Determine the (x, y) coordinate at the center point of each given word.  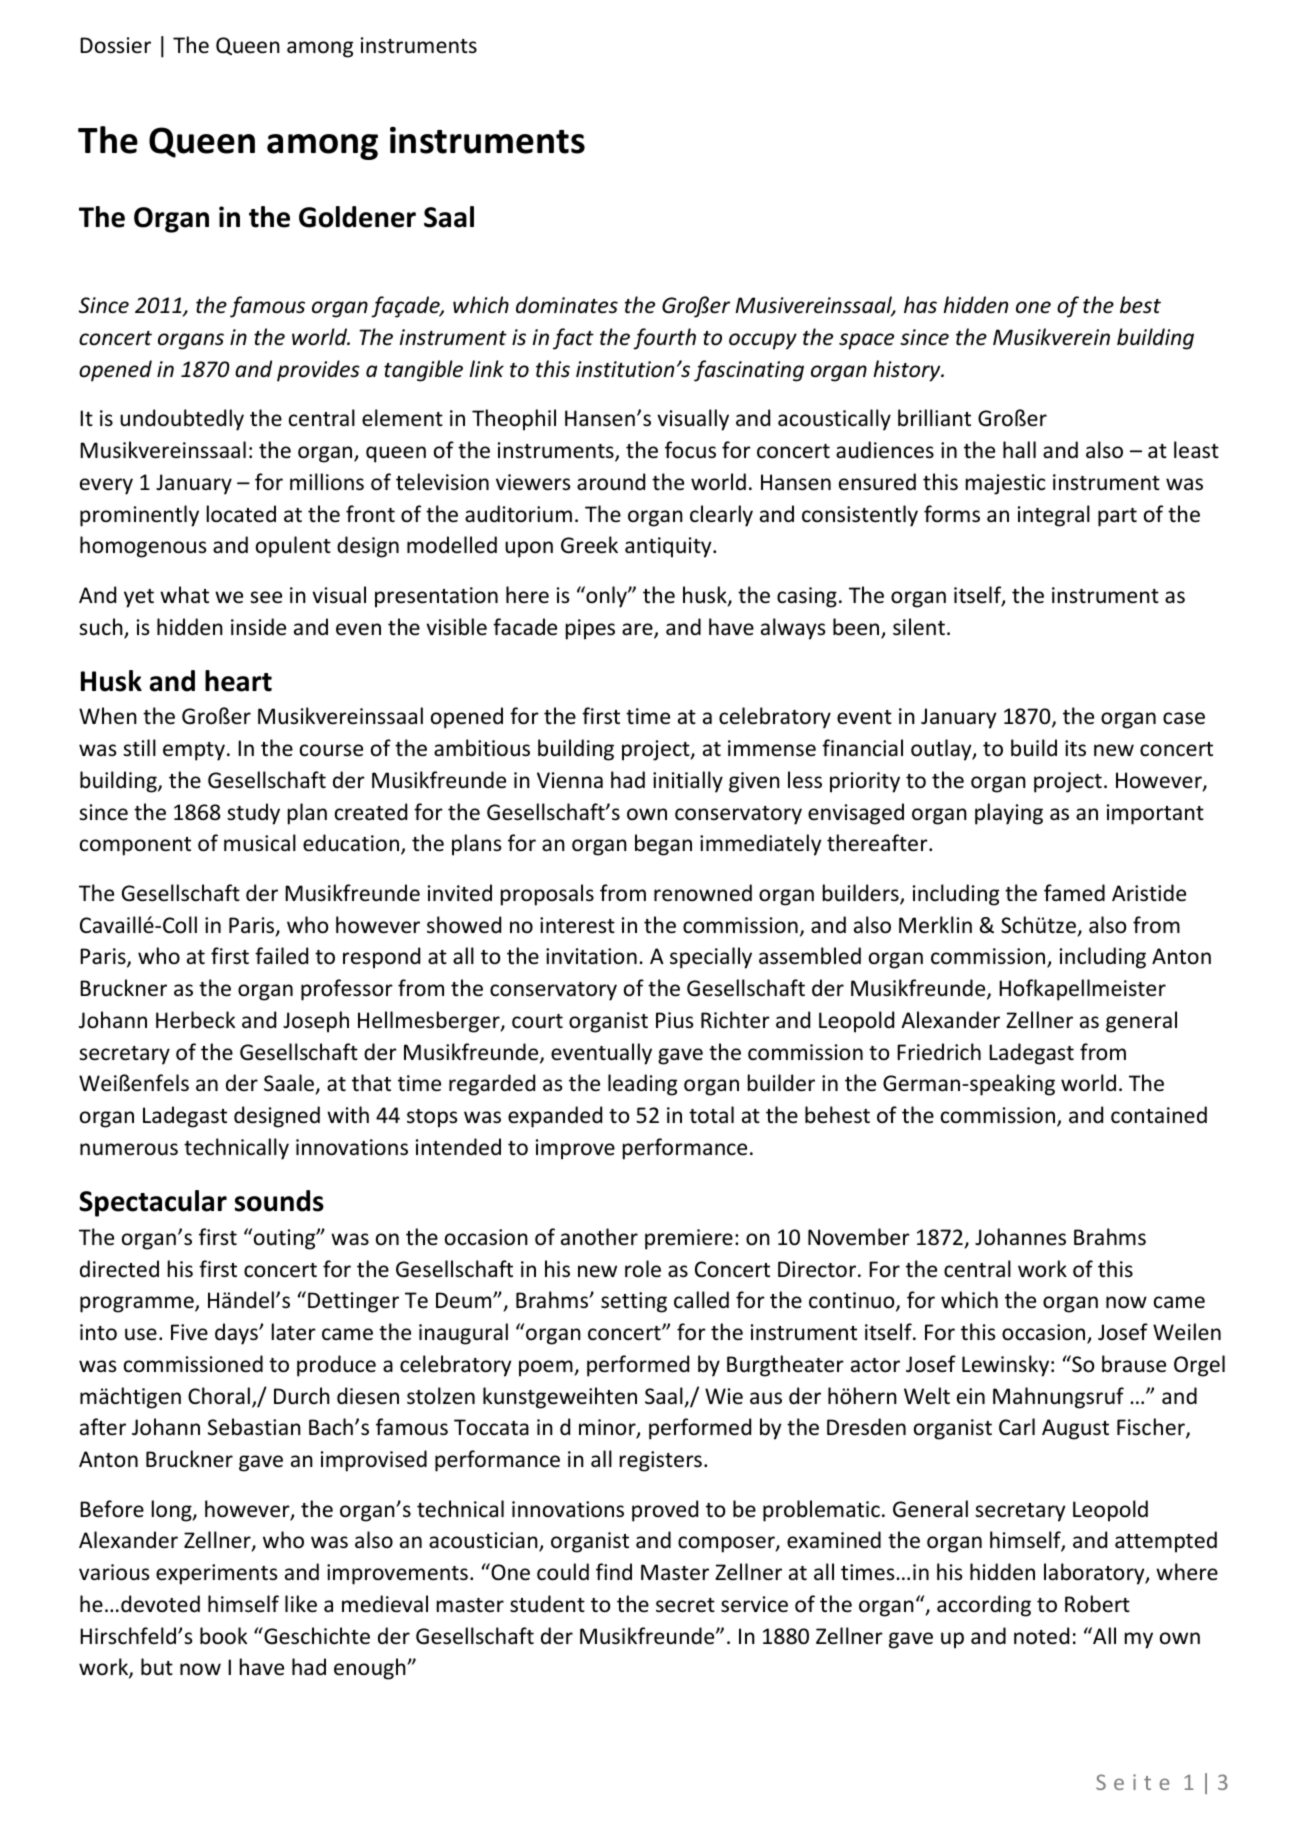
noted (1041, 1636)
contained (1159, 1115)
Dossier (115, 45)
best (1140, 305)
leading (642, 1085)
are (638, 630)
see (266, 597)
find (614, 1571)
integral (1054, 516)
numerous (129, 1149)
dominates (567, 305)
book (223, 1636)
